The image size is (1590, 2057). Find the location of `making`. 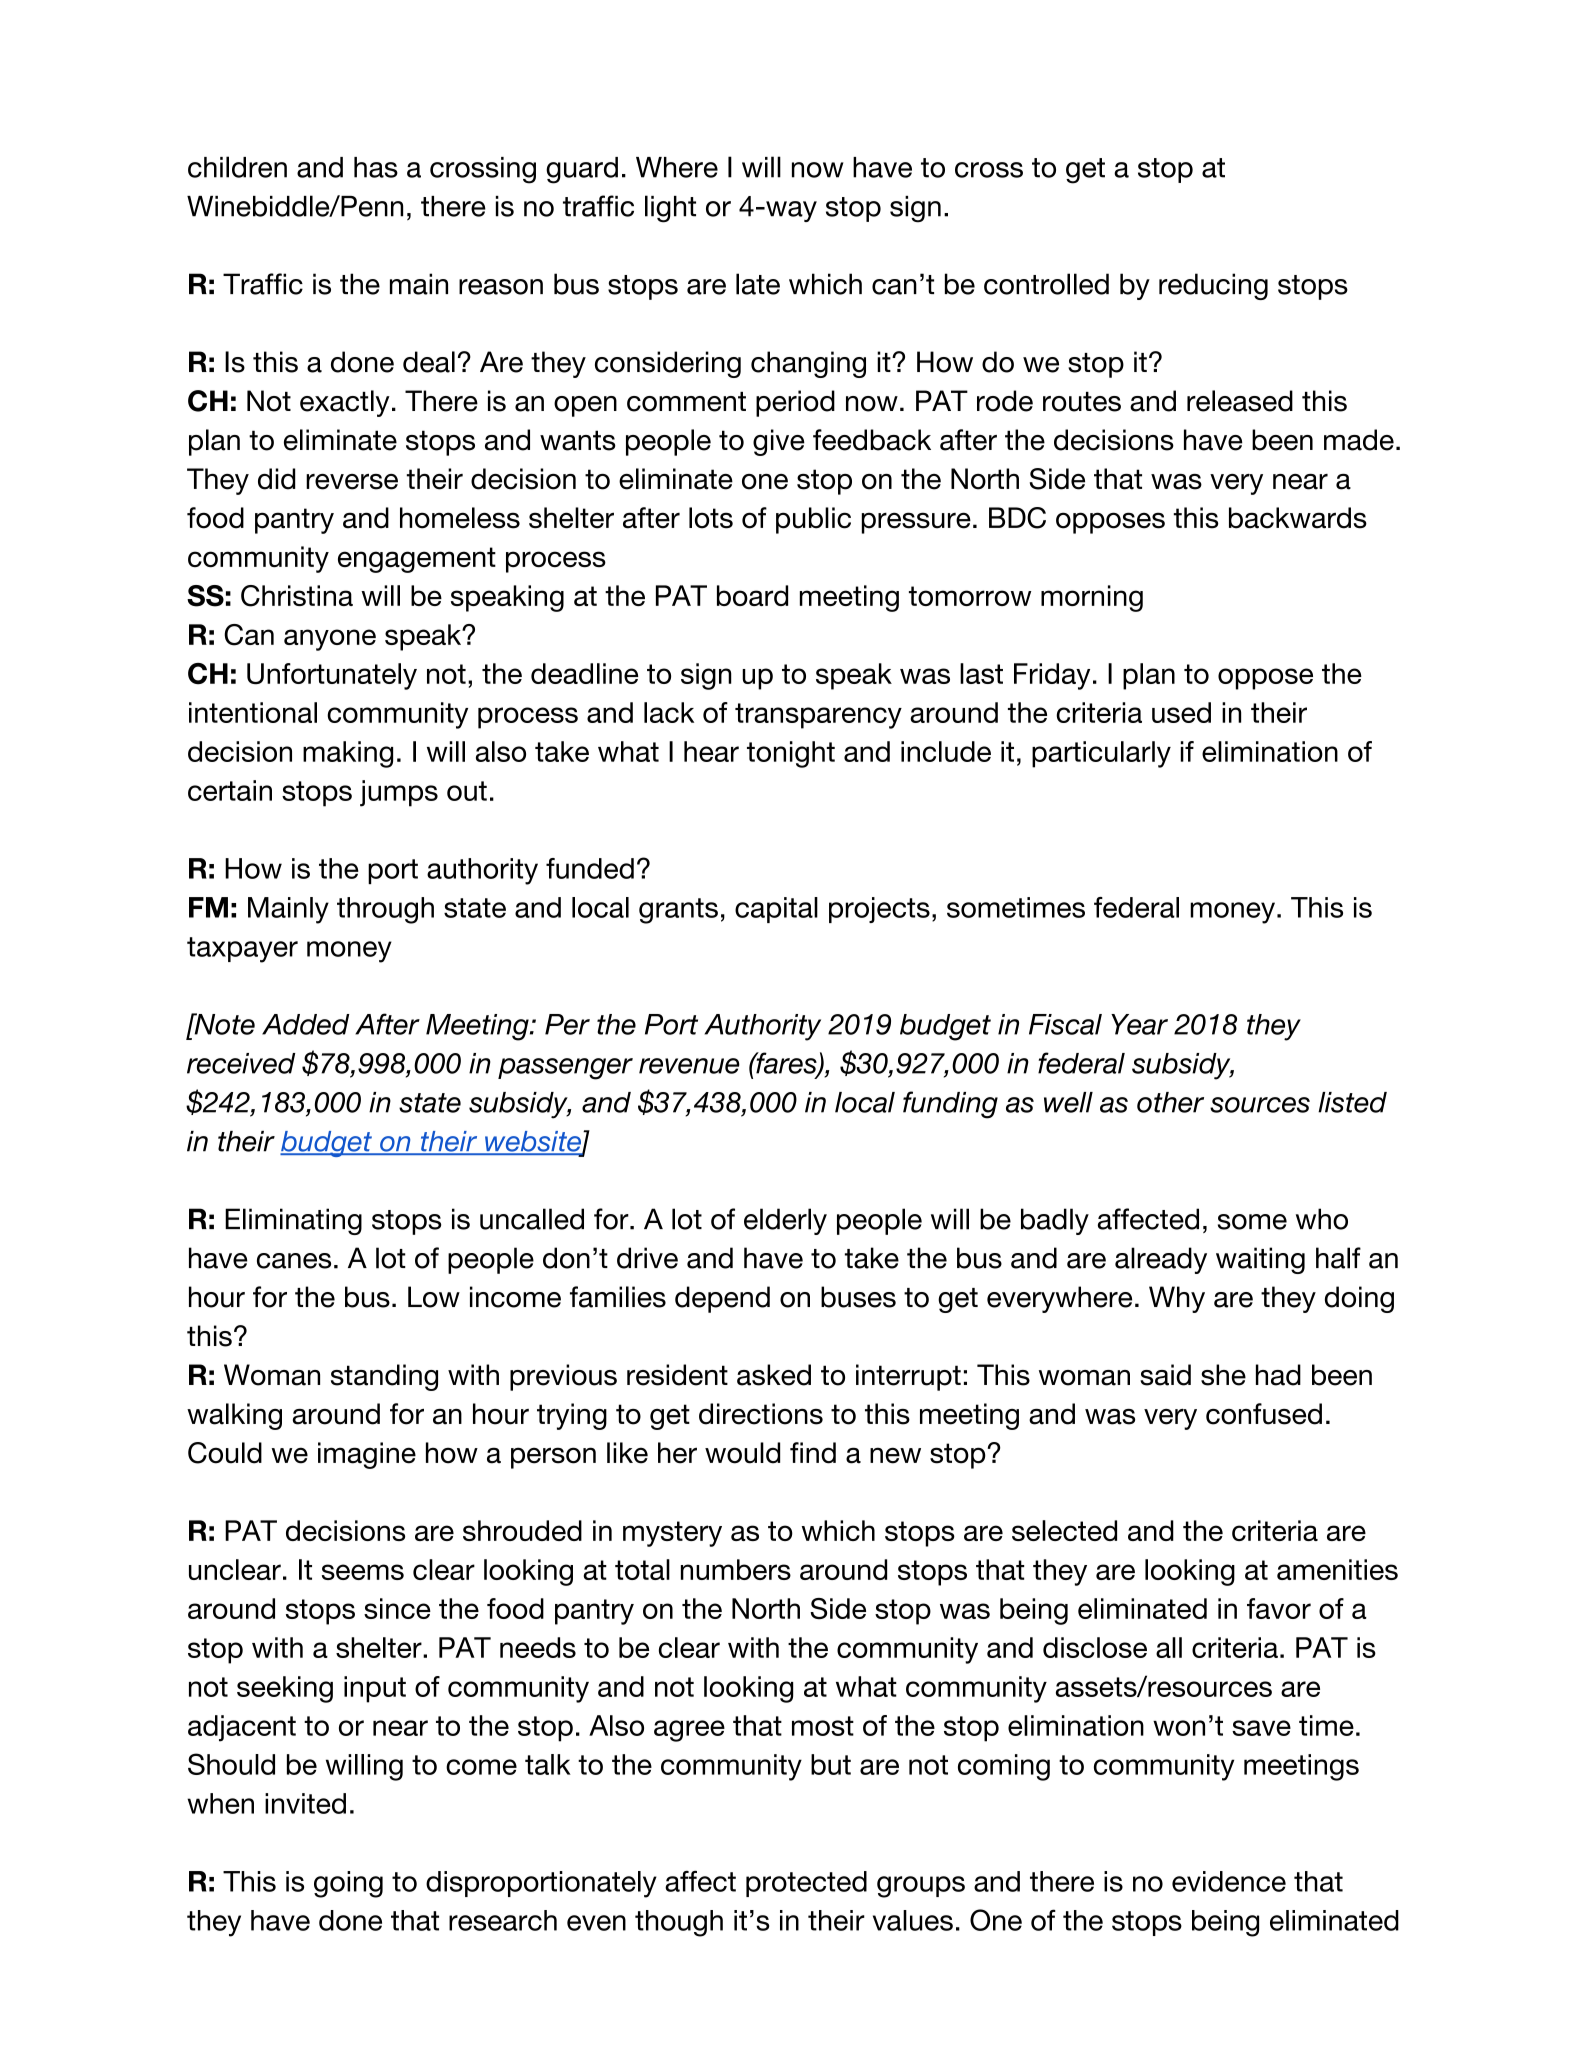

making is located at coordinates (348, 754).
